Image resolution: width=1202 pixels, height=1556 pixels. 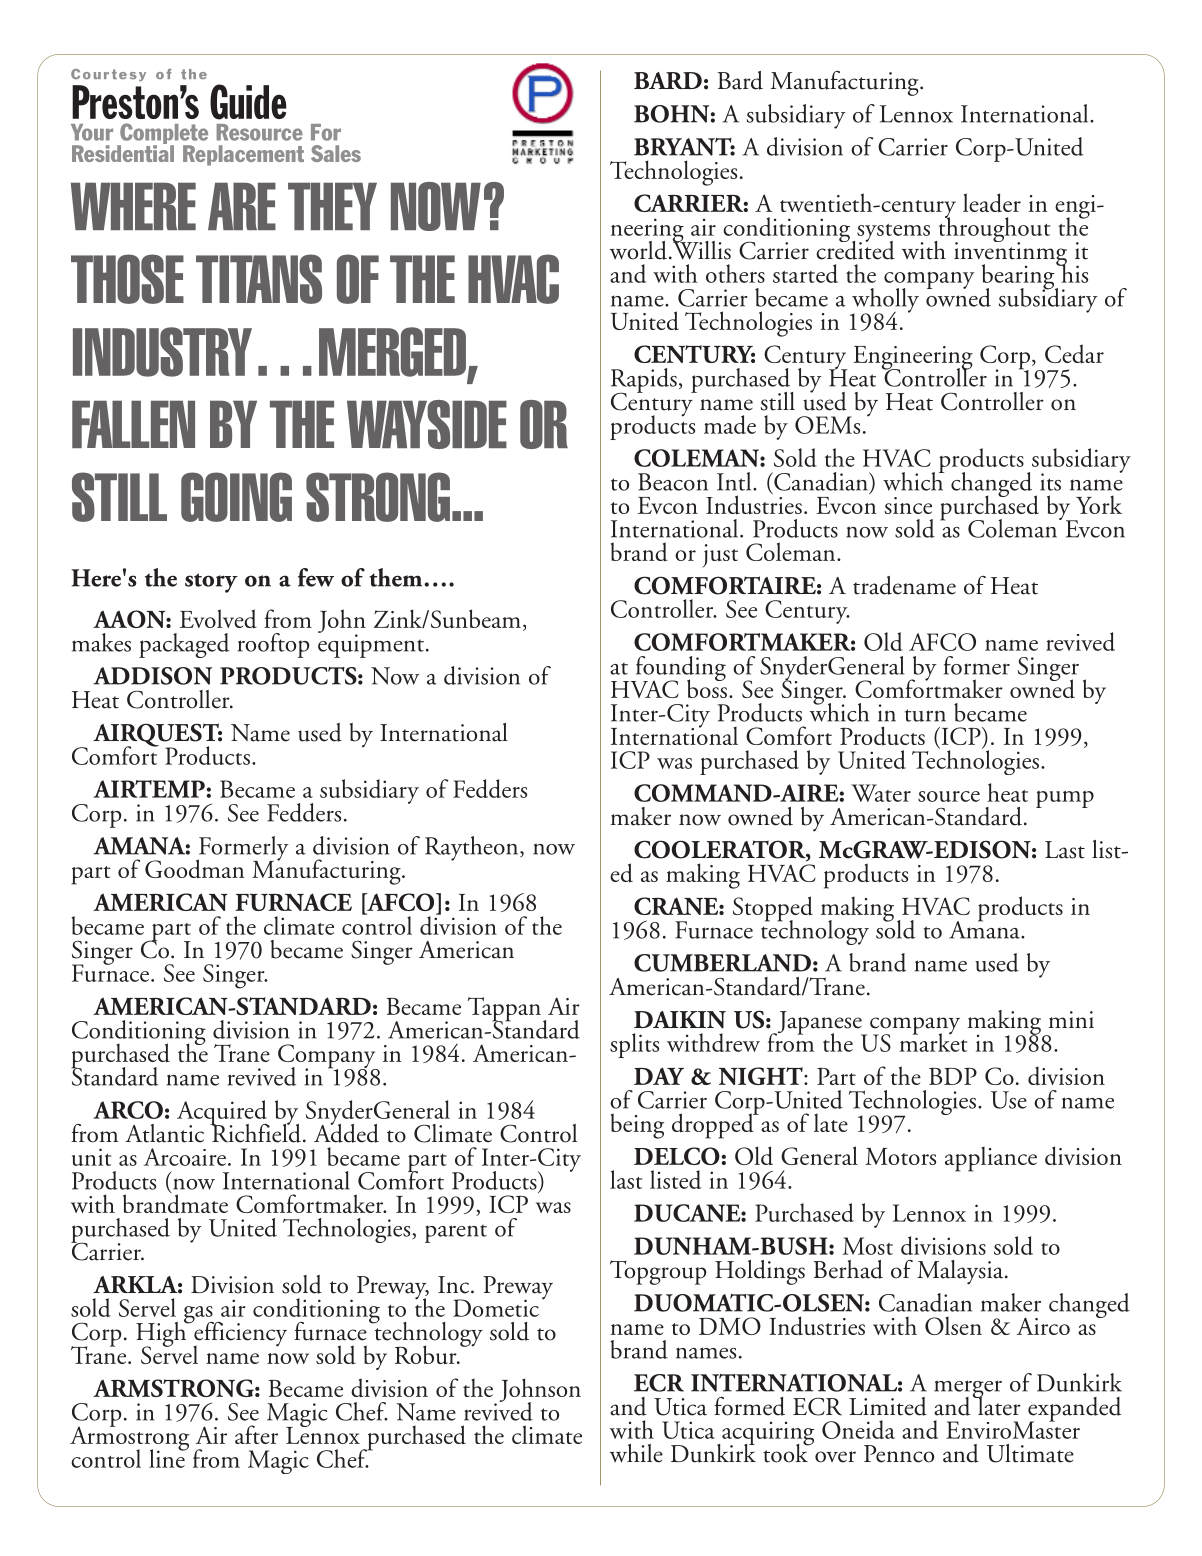 What do you see at coordinates (223, 1113) in the page?
I see `Acquired` at bounding box center [223, 1113].
